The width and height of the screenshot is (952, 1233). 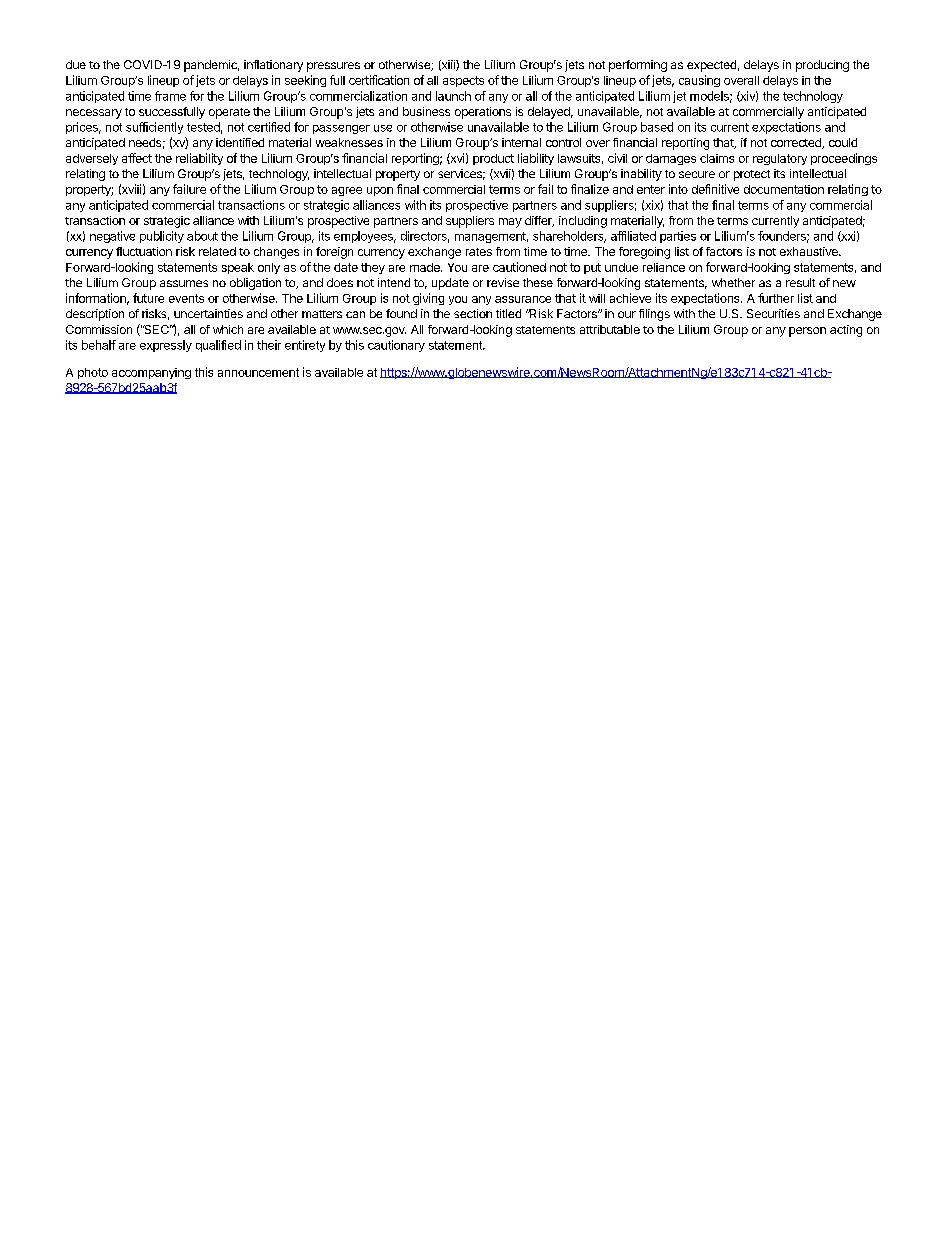 I want to click on about, so click(x=202, y=236).
